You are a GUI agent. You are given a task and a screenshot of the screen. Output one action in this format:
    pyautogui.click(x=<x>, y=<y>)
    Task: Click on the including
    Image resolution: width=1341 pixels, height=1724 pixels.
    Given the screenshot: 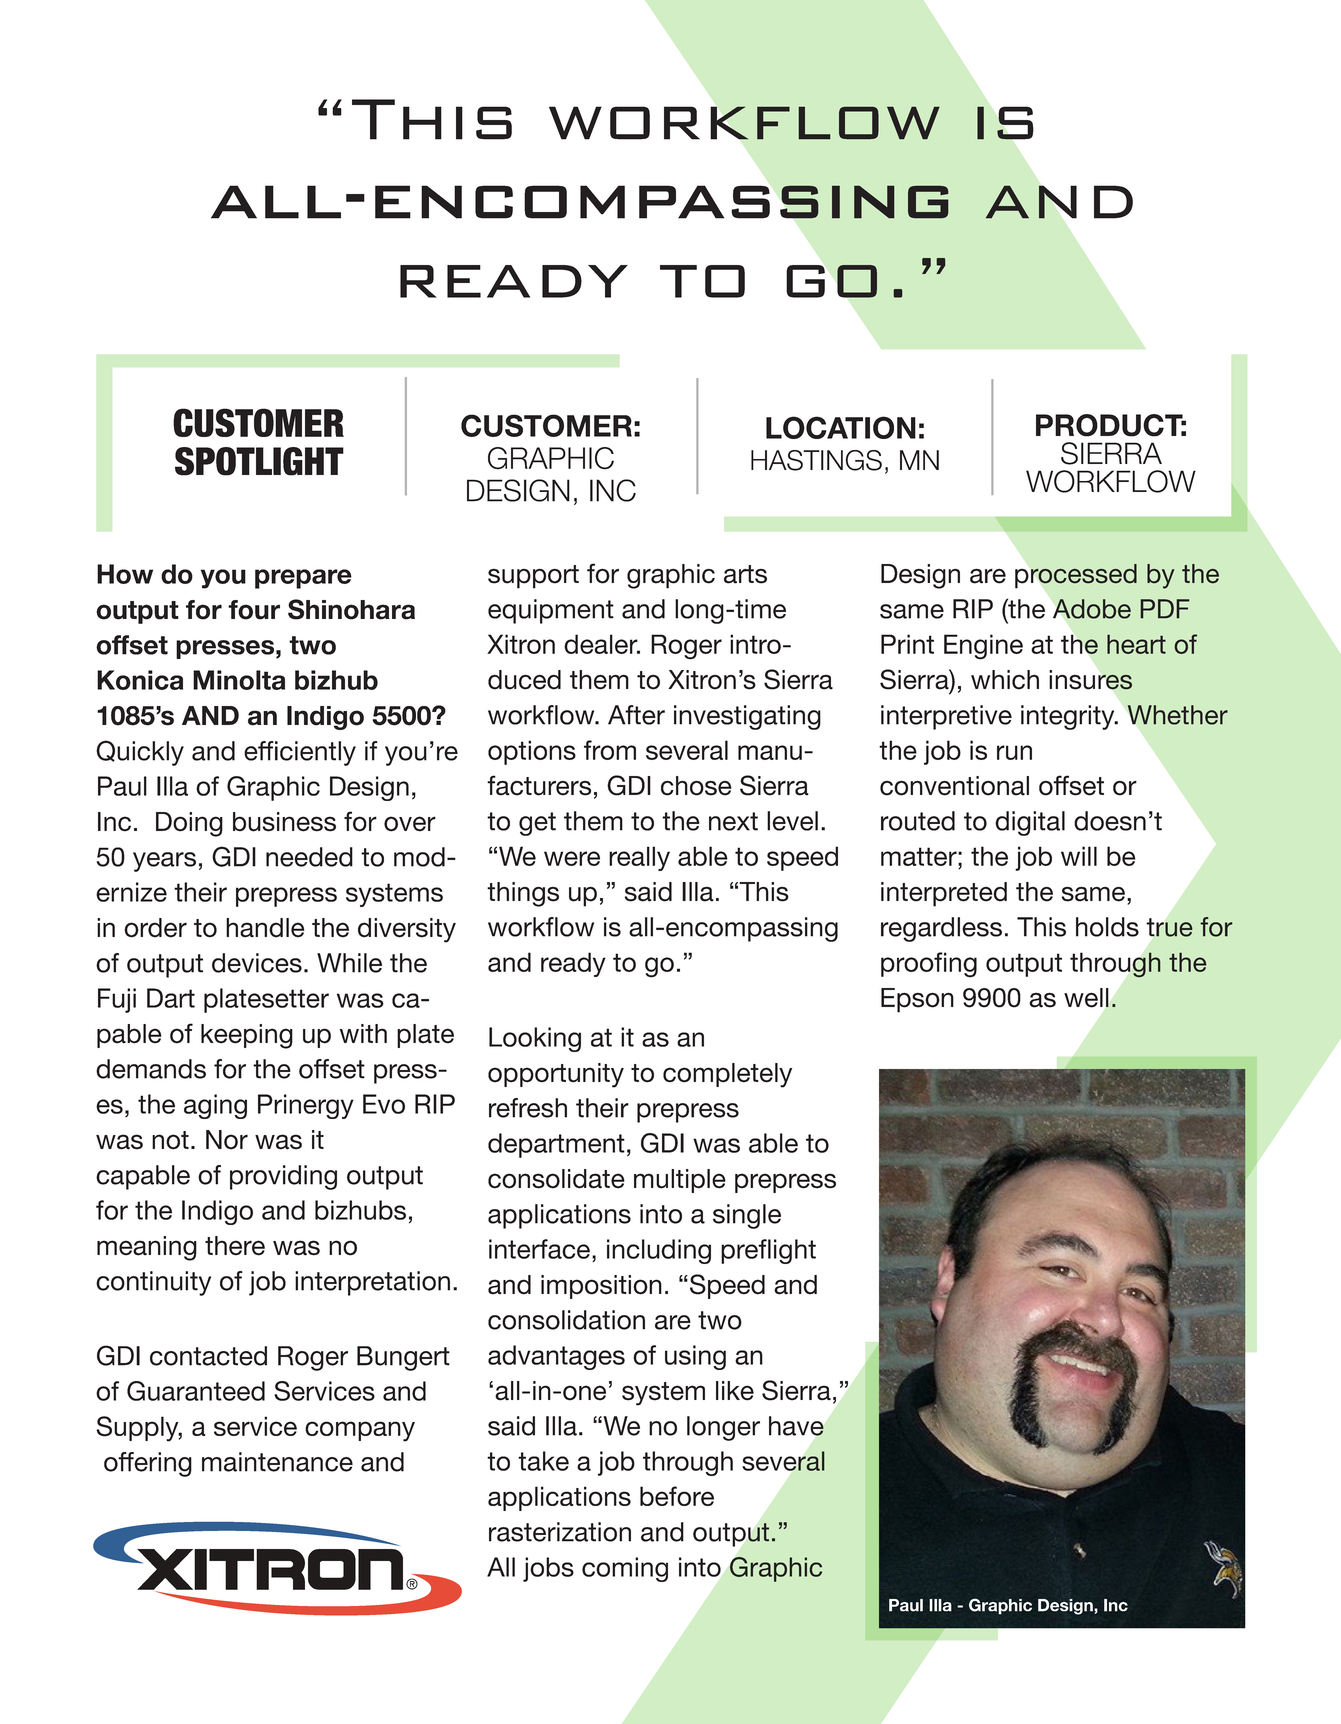 What is the action you would take?
    pyautogui.click(x=659, y=1251)
